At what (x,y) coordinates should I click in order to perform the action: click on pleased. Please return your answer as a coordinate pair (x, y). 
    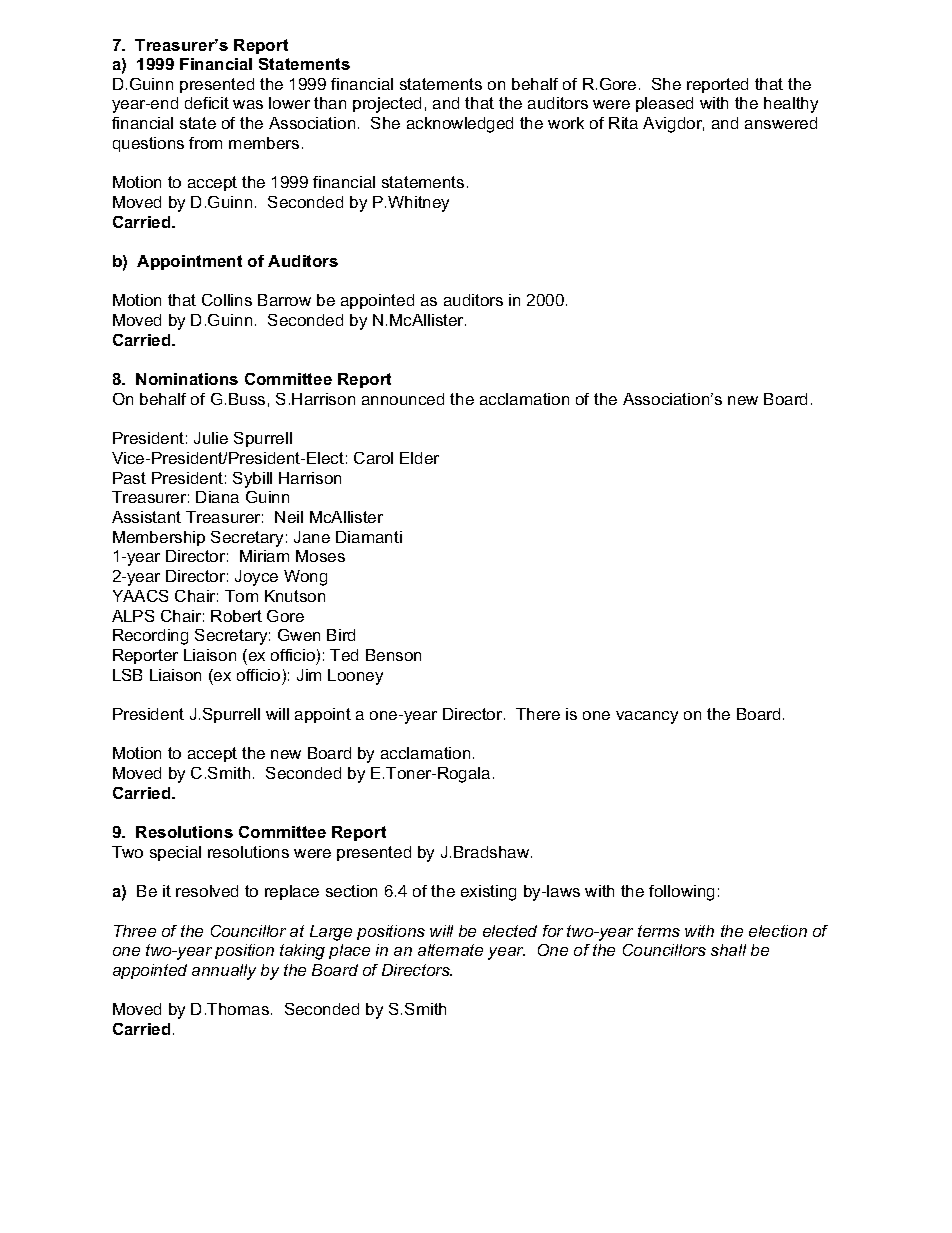
    Looking at the image, I should click on (664, 104).
